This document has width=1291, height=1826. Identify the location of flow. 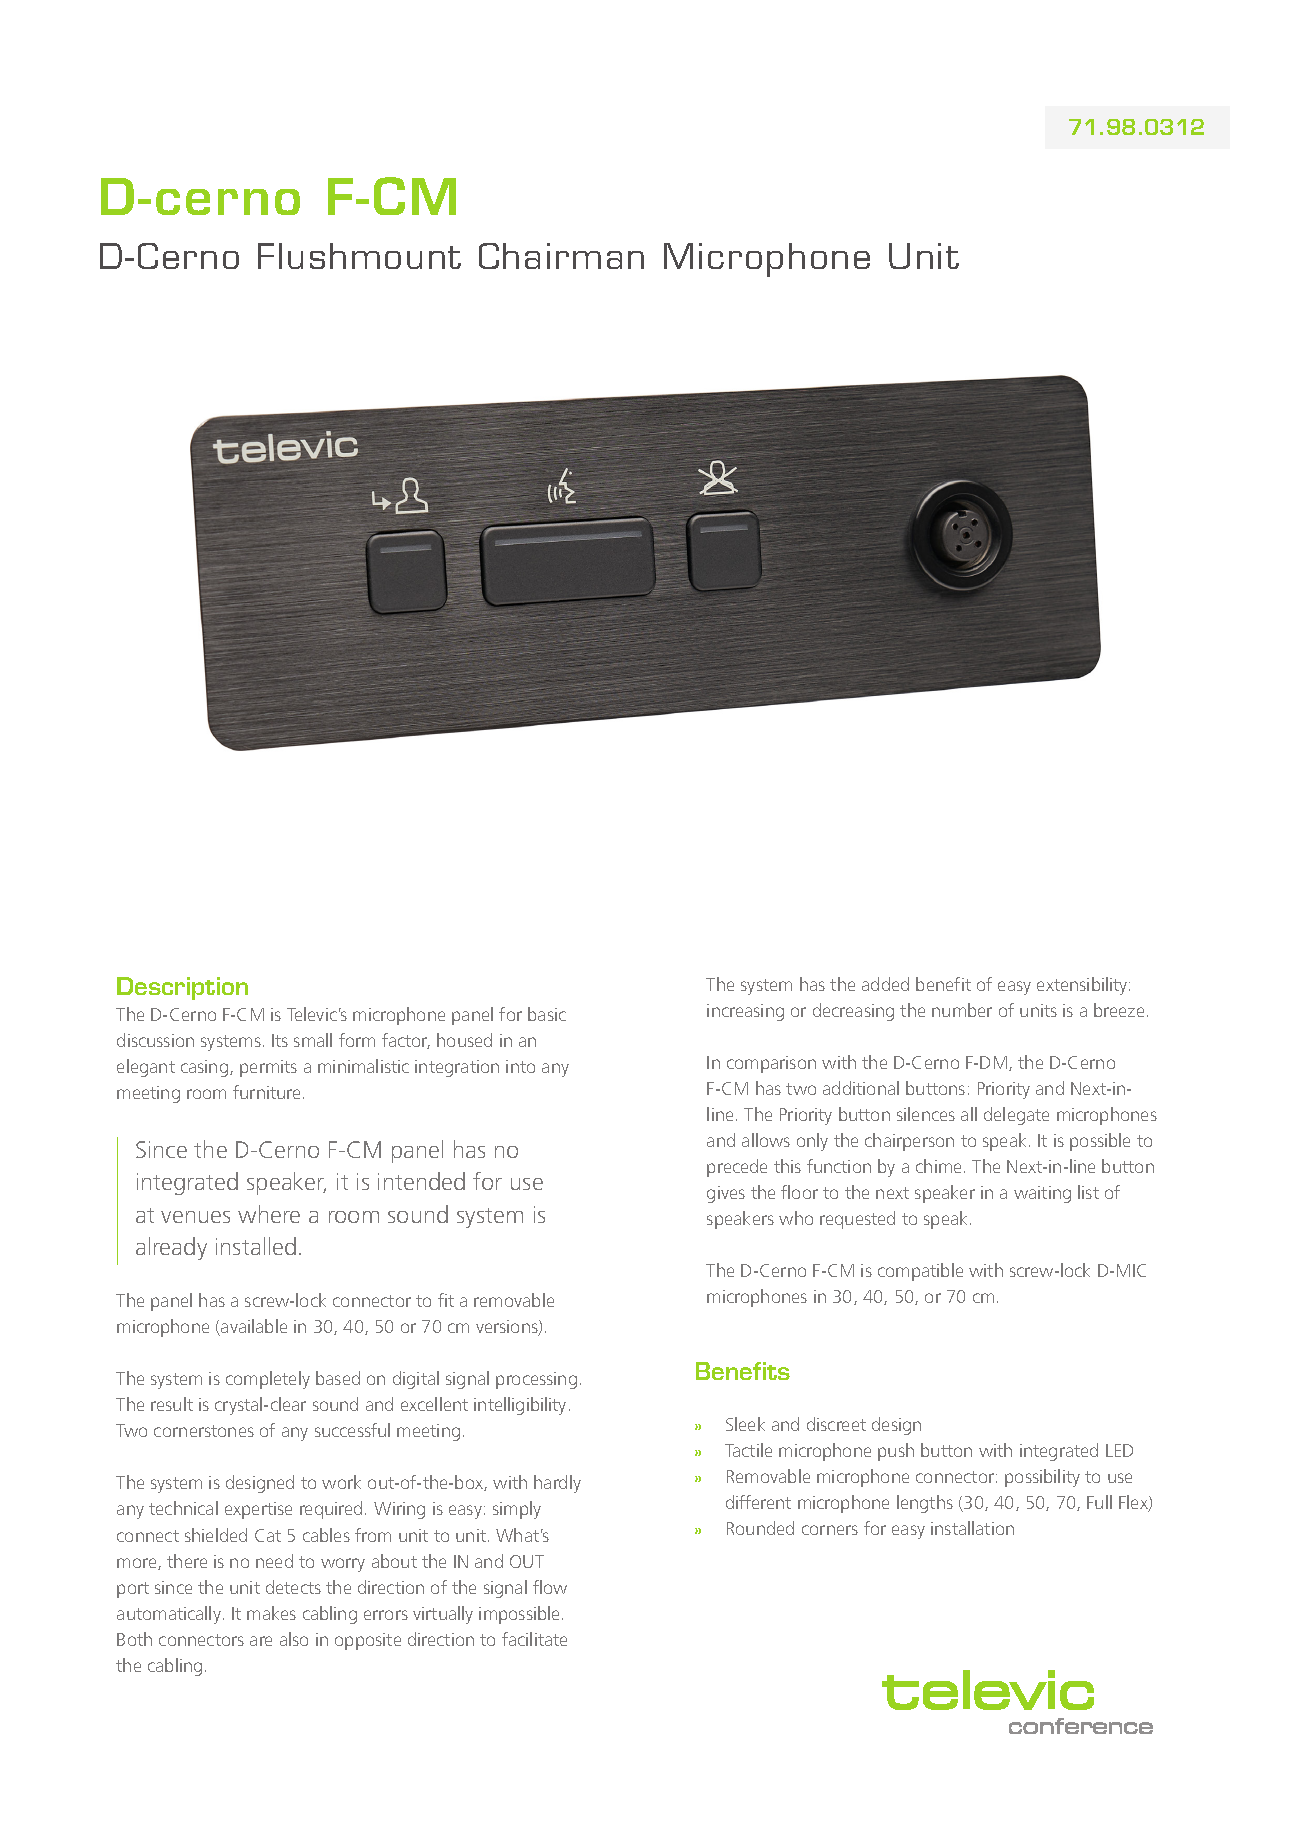
(550, 1587).
